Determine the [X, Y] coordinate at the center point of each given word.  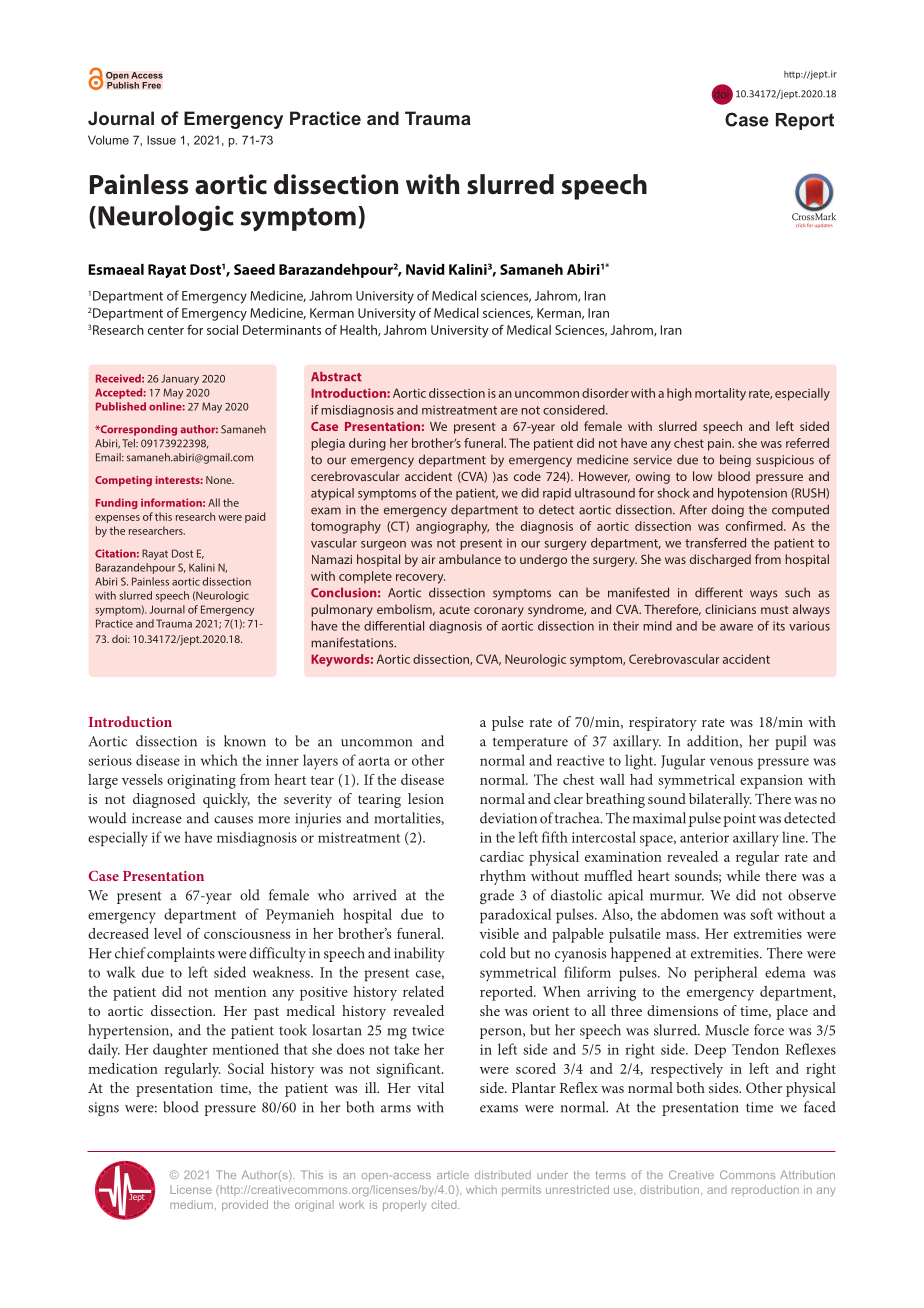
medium [191, 1204]
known [245, 741]
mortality [720, 394]
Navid [425, 269]
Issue [161, 140]
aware [736, 627]
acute [454, 610]
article [453, 1175]
